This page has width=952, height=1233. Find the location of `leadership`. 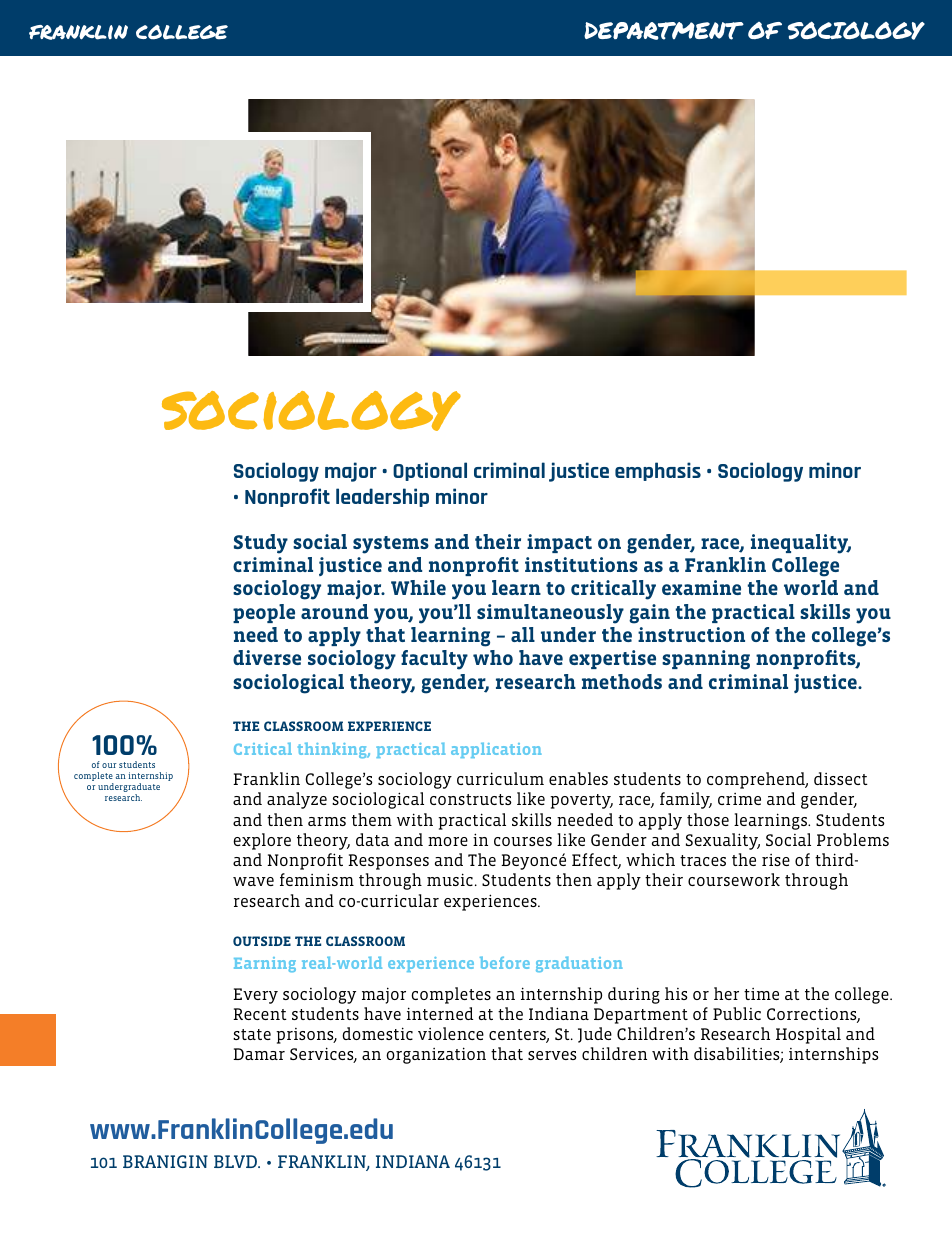

leadership is located at coordinates (382, 497).
